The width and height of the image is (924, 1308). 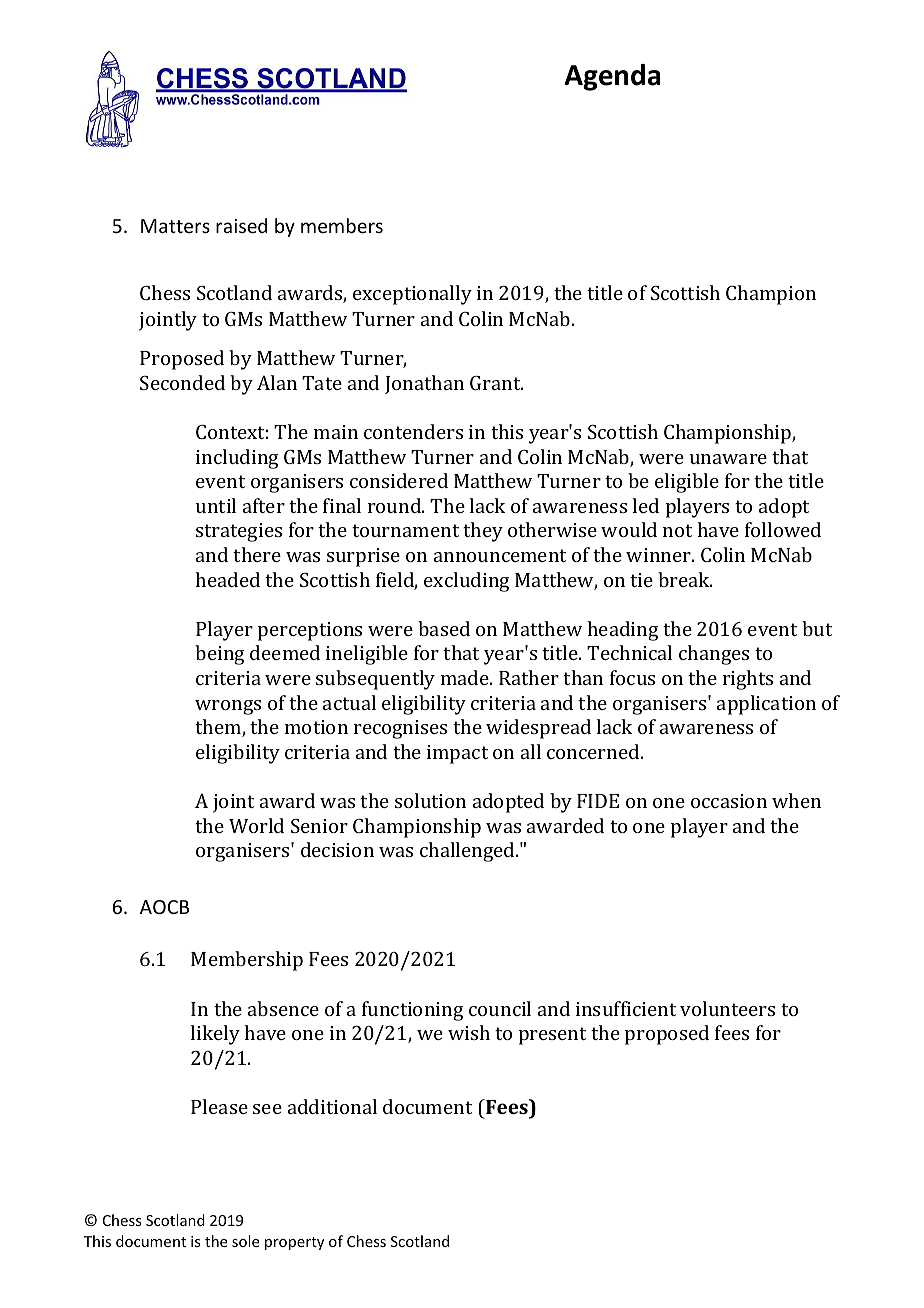 I want to click on Agenda, so click(x=612, y=77).
